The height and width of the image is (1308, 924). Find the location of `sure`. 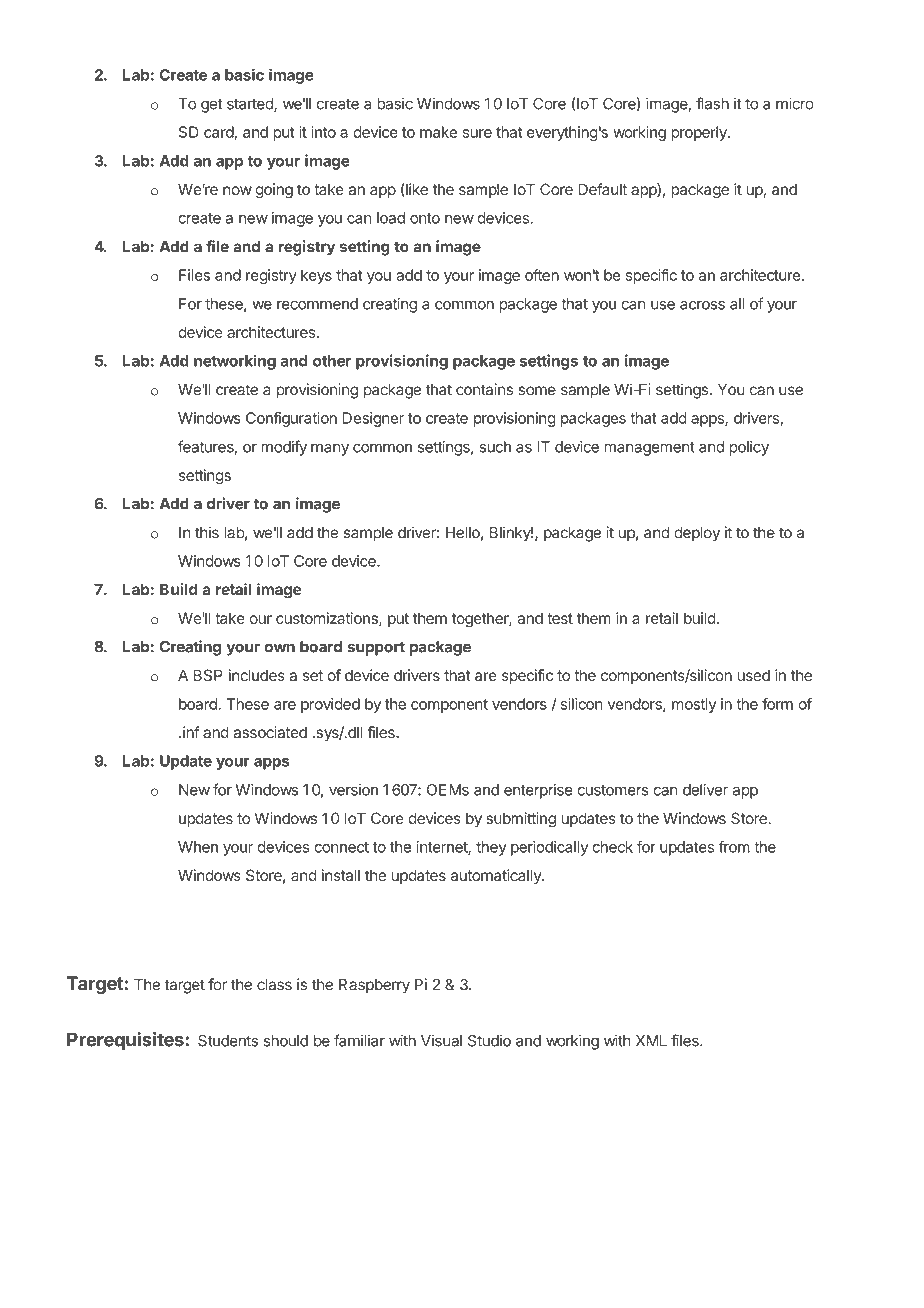

sure is located at coordinates (477, 133).
